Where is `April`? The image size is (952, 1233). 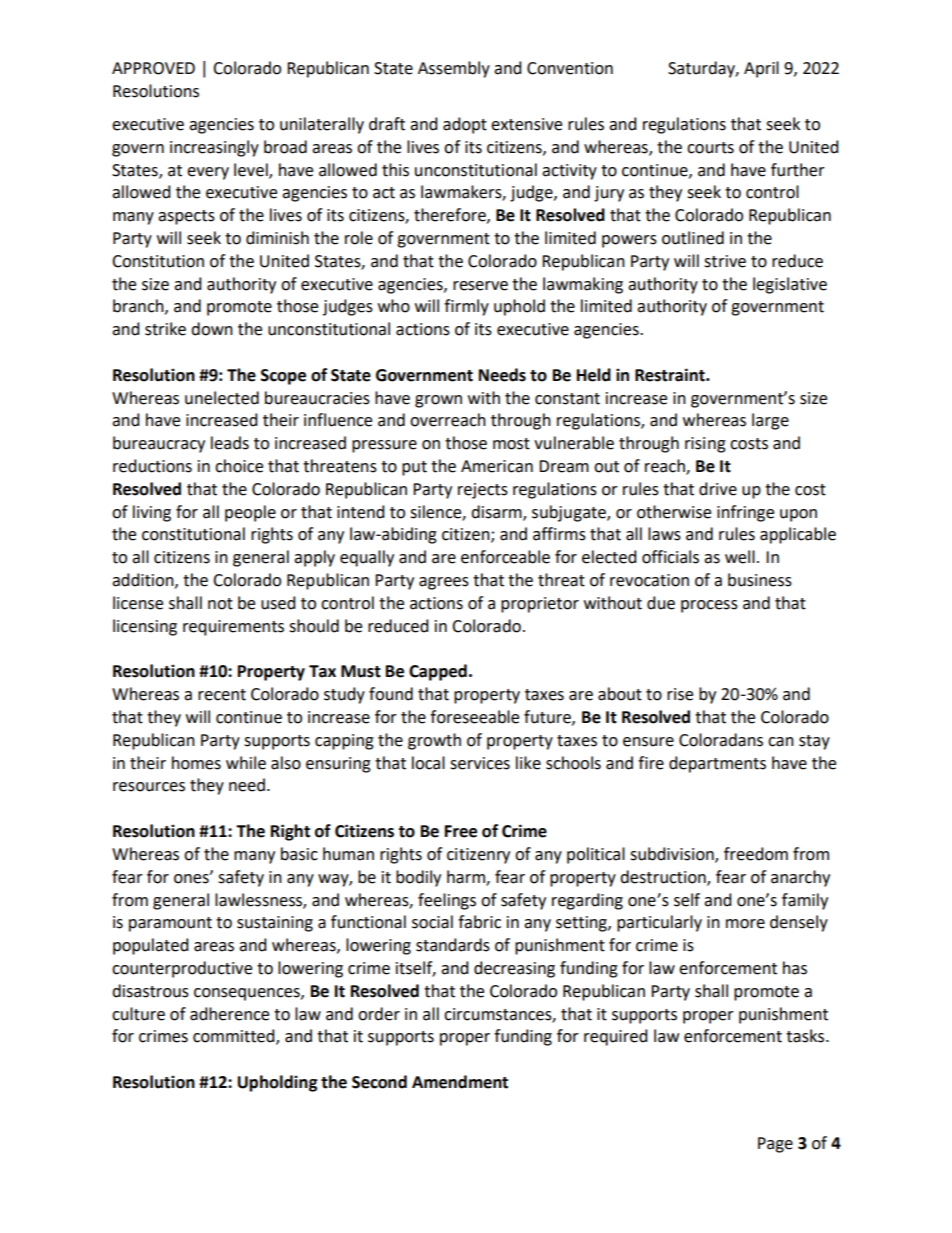
April is located at coordinates (761, 69).
